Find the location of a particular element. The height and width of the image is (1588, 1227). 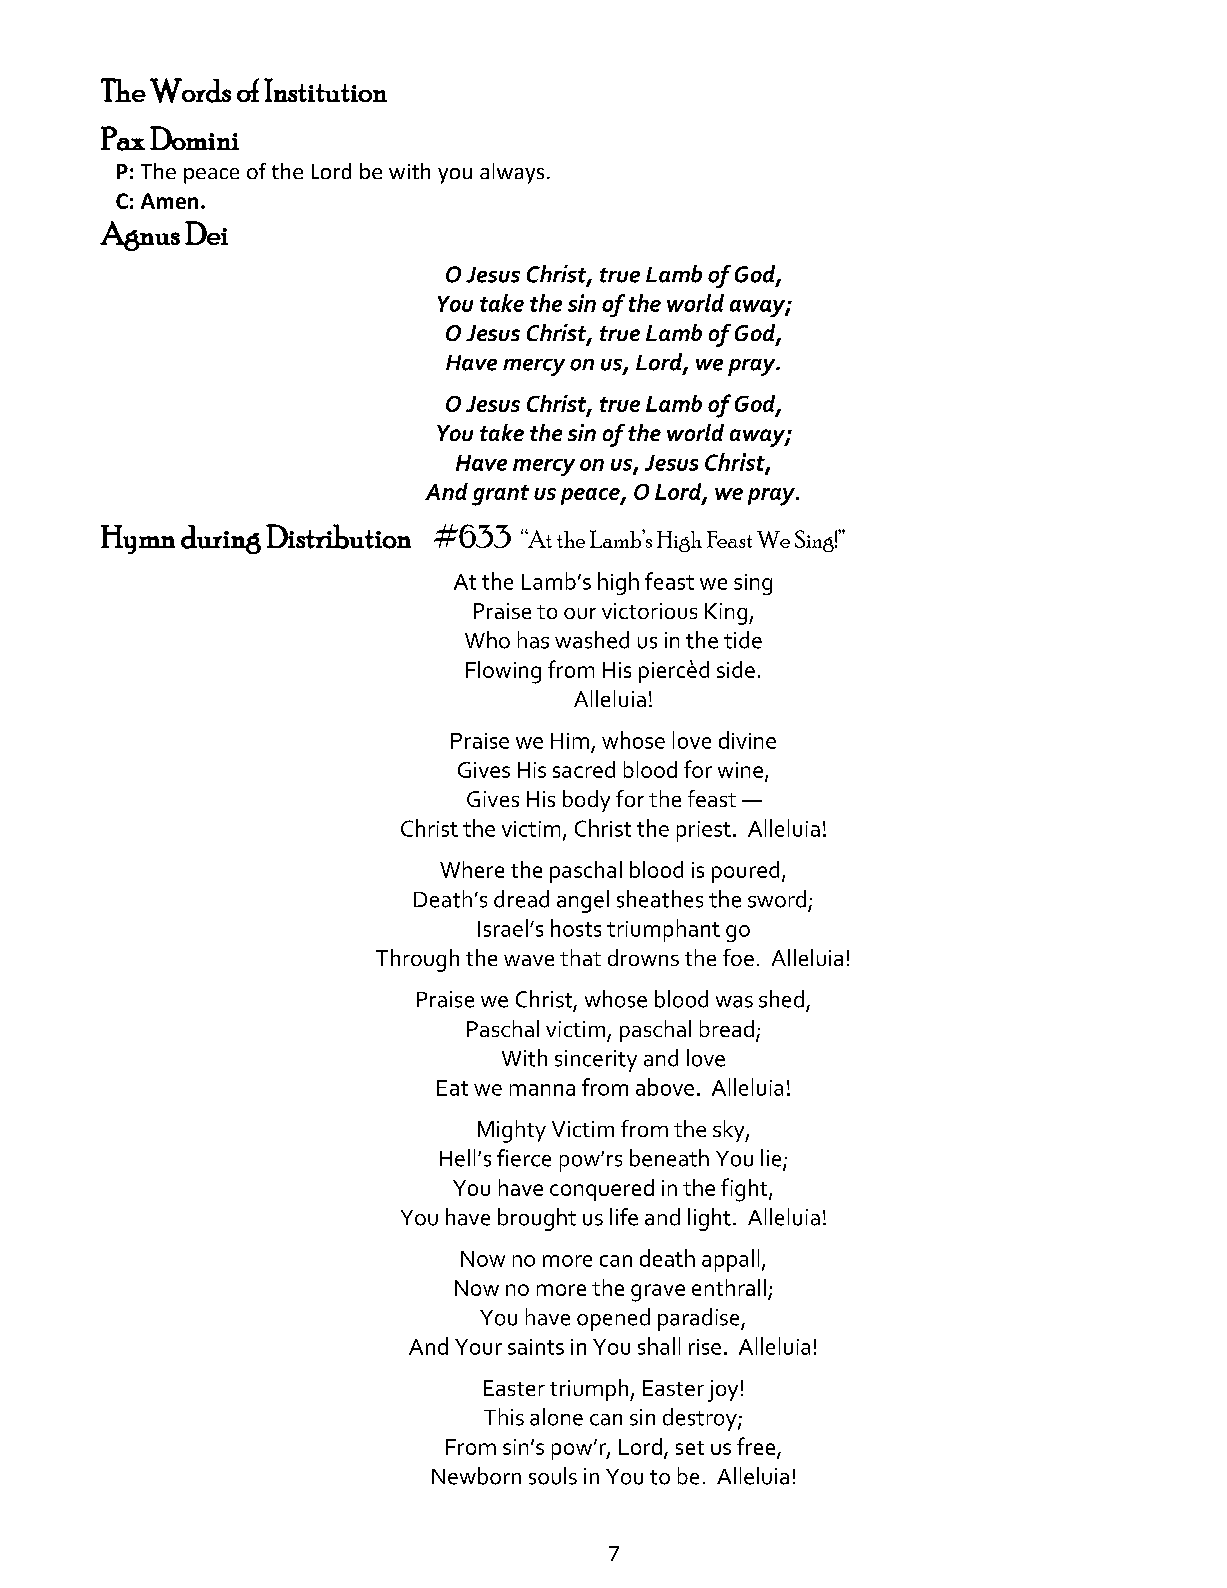

Where is located at coordinates (472, 869).
